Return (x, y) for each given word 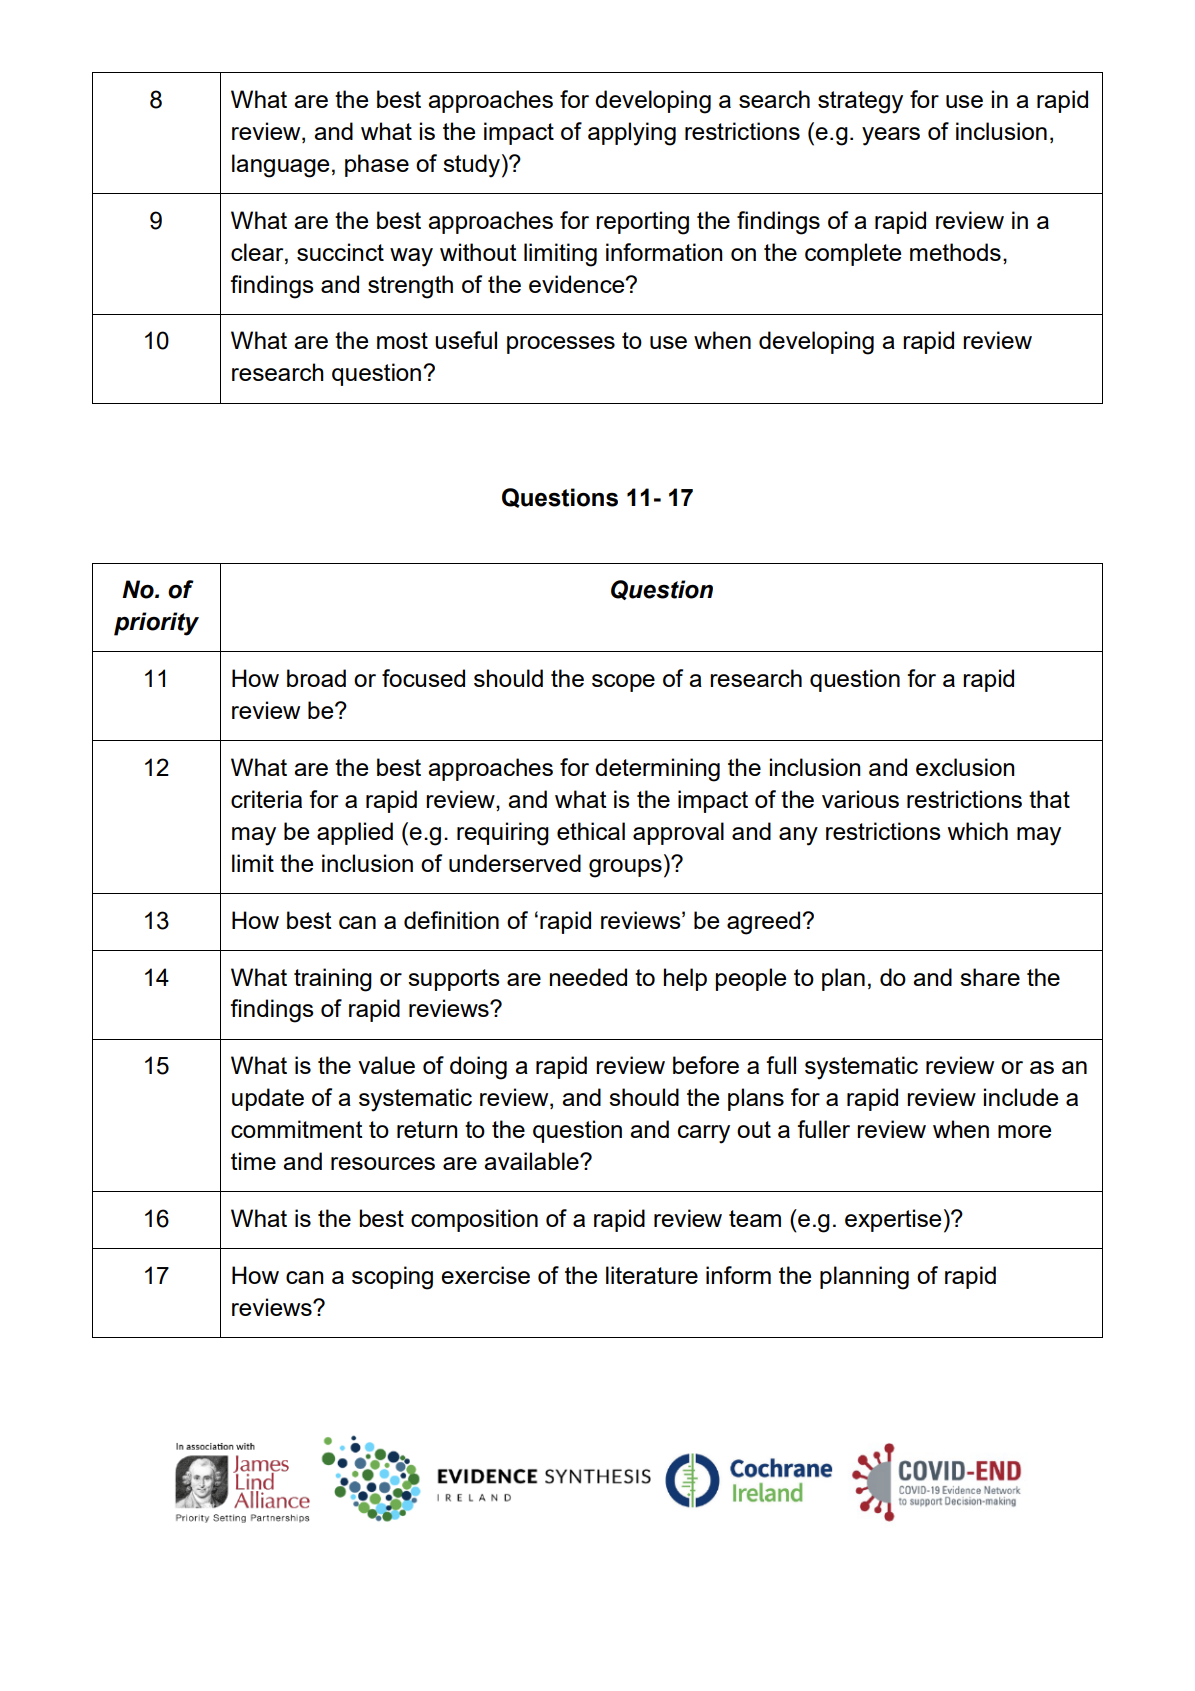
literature (652, 1275)
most (402, 340)
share (990, 977)
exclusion (965, 767)
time (253, 1161)
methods (955, 252)
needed (588, 977)
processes (561, 345)
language (280, 166)
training (333, 980)
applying (632, 134)
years (891, 136)
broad (316, 678)
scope (623, 683)
